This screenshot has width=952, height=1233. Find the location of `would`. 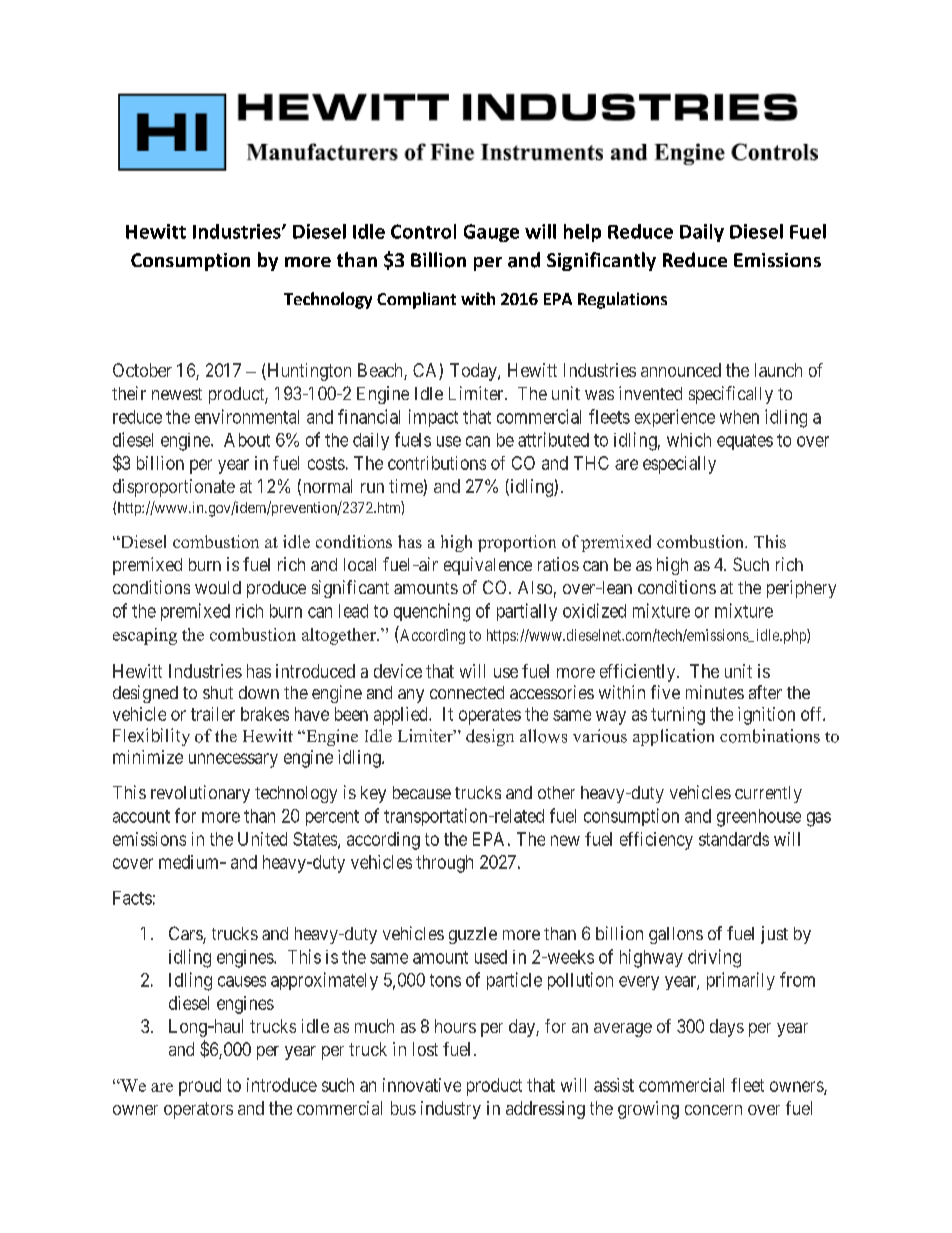

would is located at coordinates (218, 587).
